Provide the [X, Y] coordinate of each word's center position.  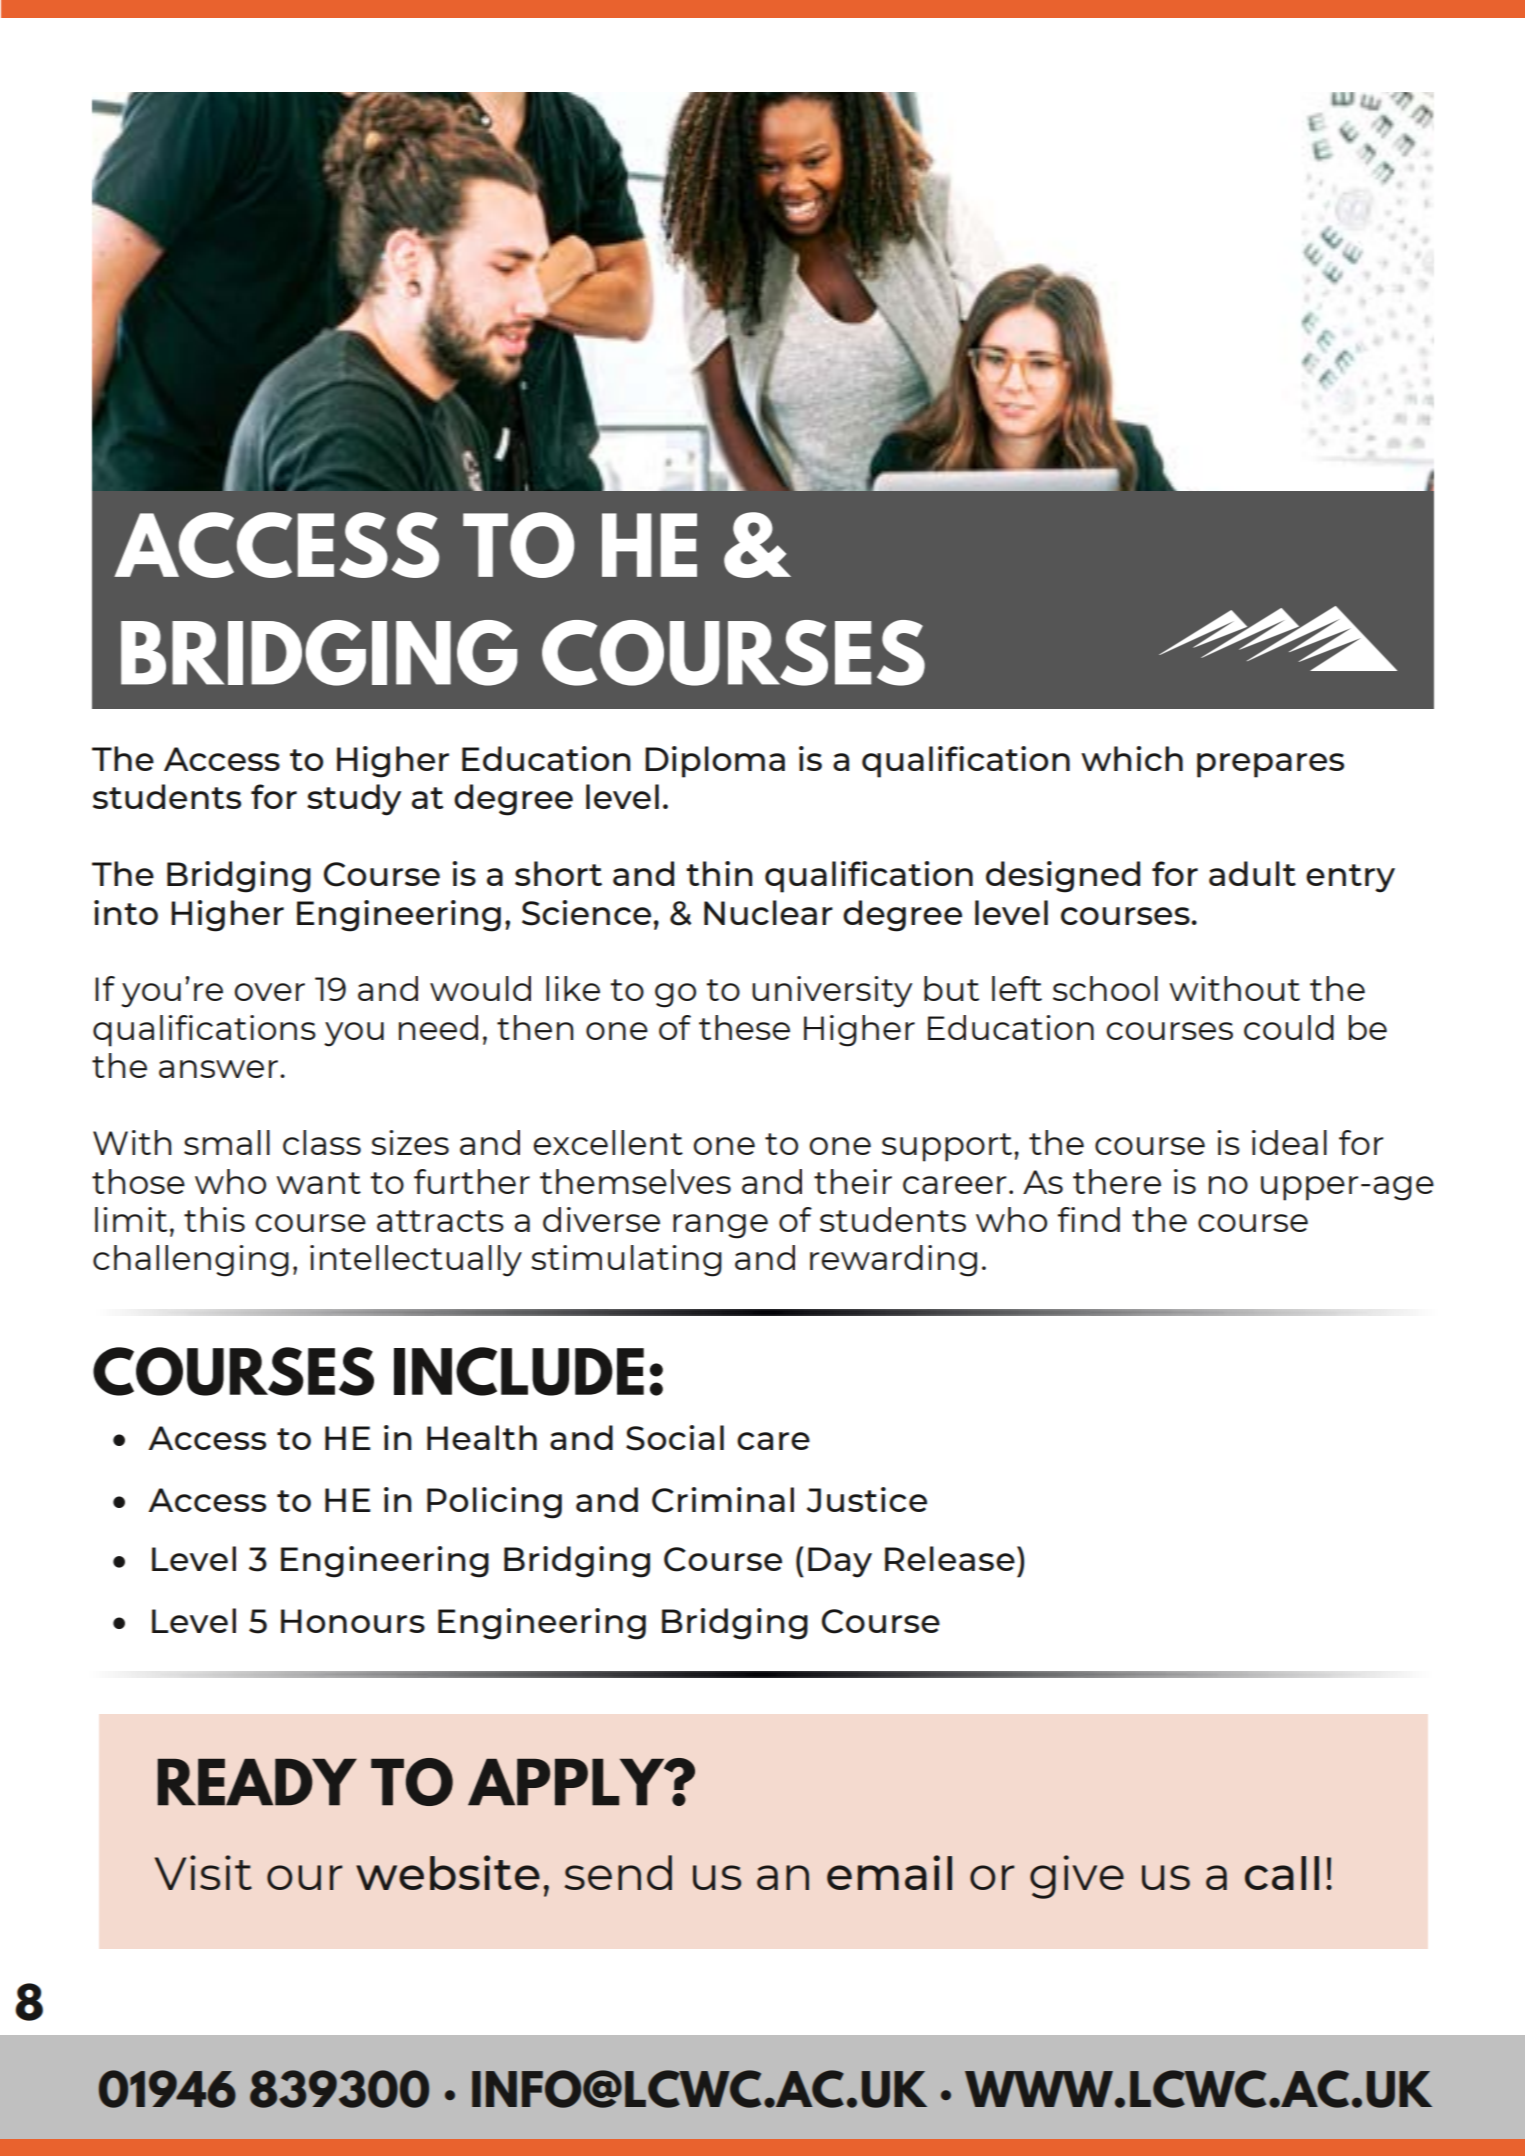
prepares [1270, 765]
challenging [191, 1261]
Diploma [715, 762]
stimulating [626, 1261]
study [354, 800]
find [1088, 1219]
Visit [203, 1872]
